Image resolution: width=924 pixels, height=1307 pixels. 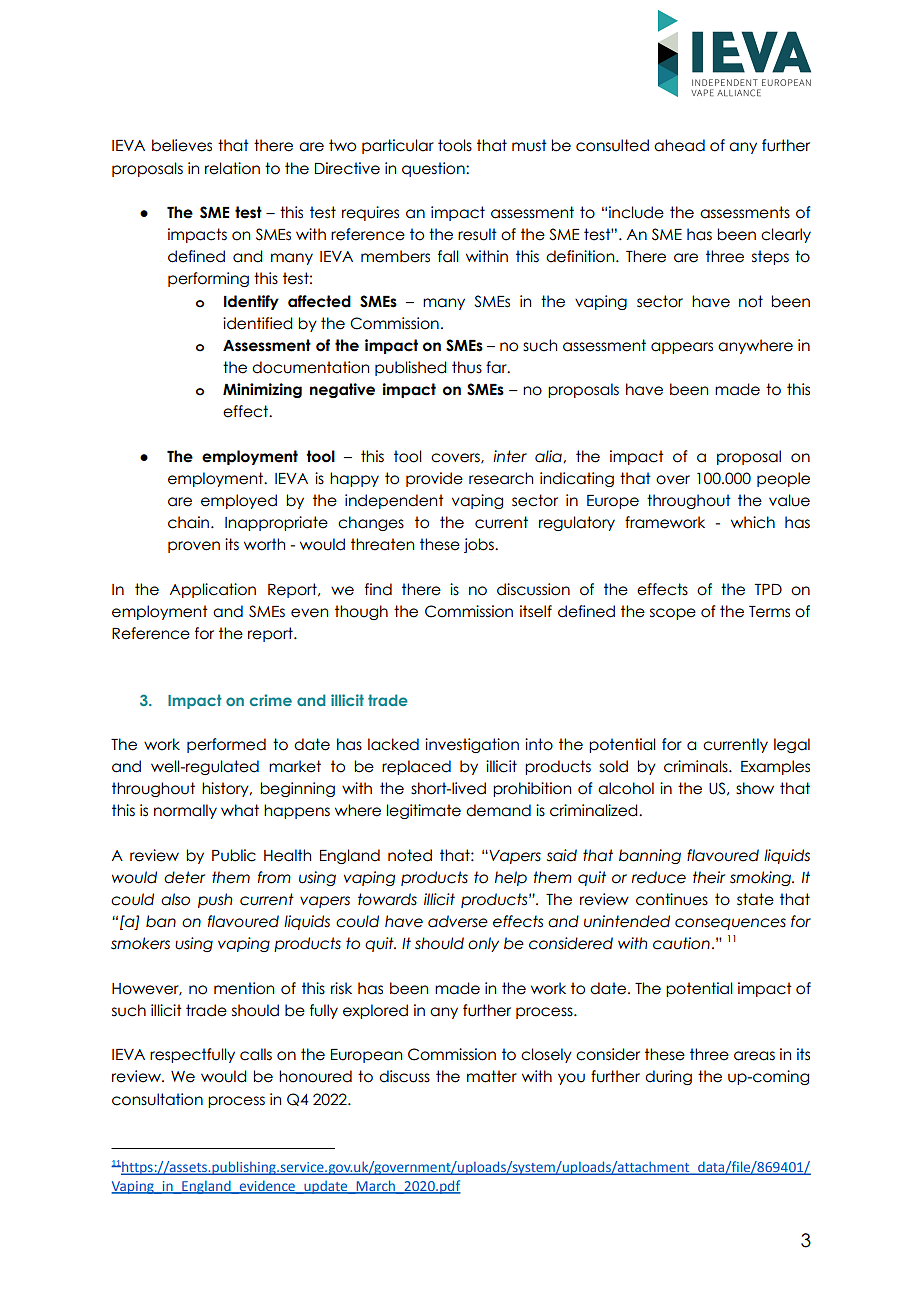 What do you see at coordinates (492, 1076) in the document?
I see `matter` at bounding box center [492, 1076].
